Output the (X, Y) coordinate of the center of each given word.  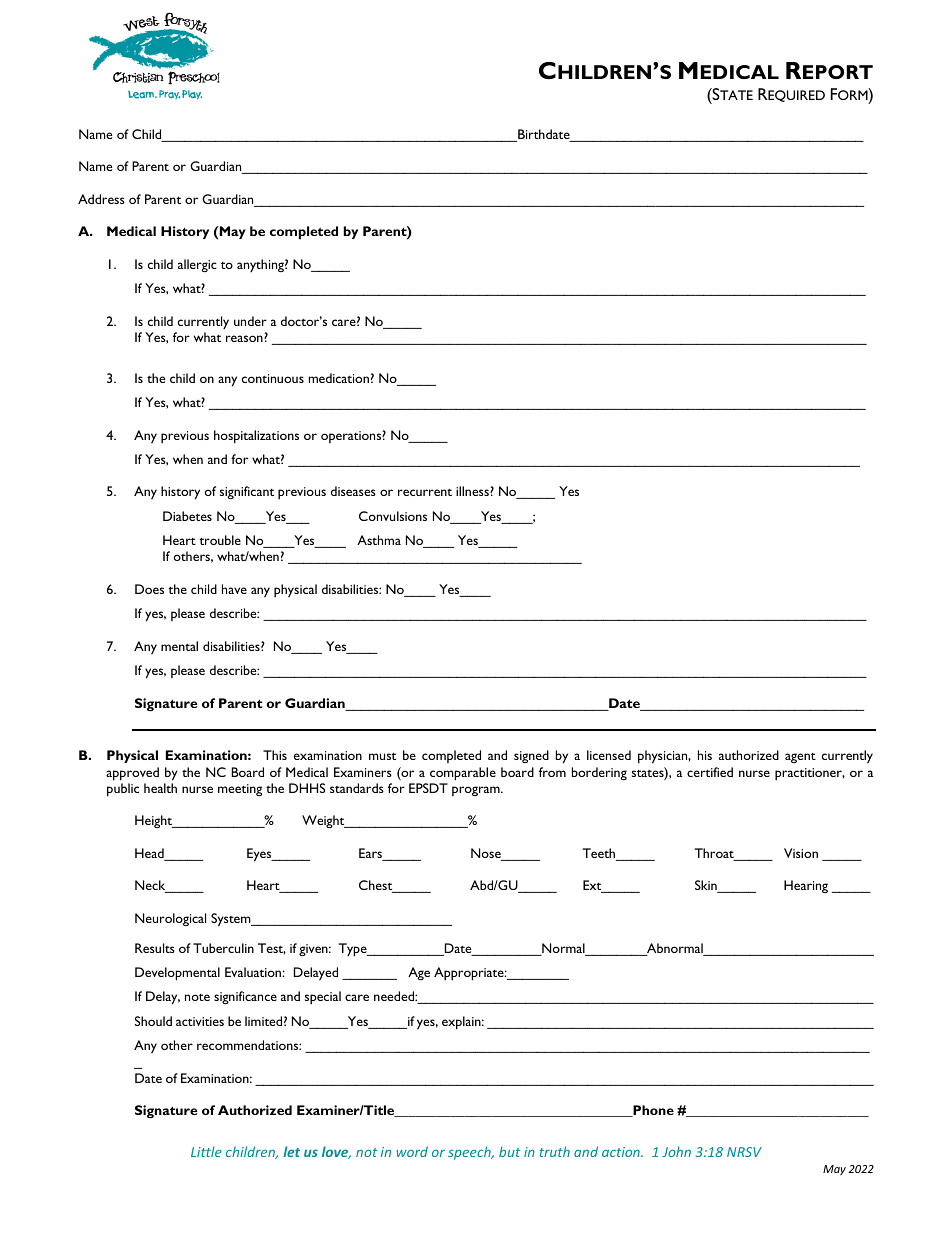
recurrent (425, 492)
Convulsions (393, 516)
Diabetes (187, 516)
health (160, 788)
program (477, 791)
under (250, 321)
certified (710, 772)
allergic (197, 265)
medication (339, 378)
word (412, 1151)
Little (206, 1151)
